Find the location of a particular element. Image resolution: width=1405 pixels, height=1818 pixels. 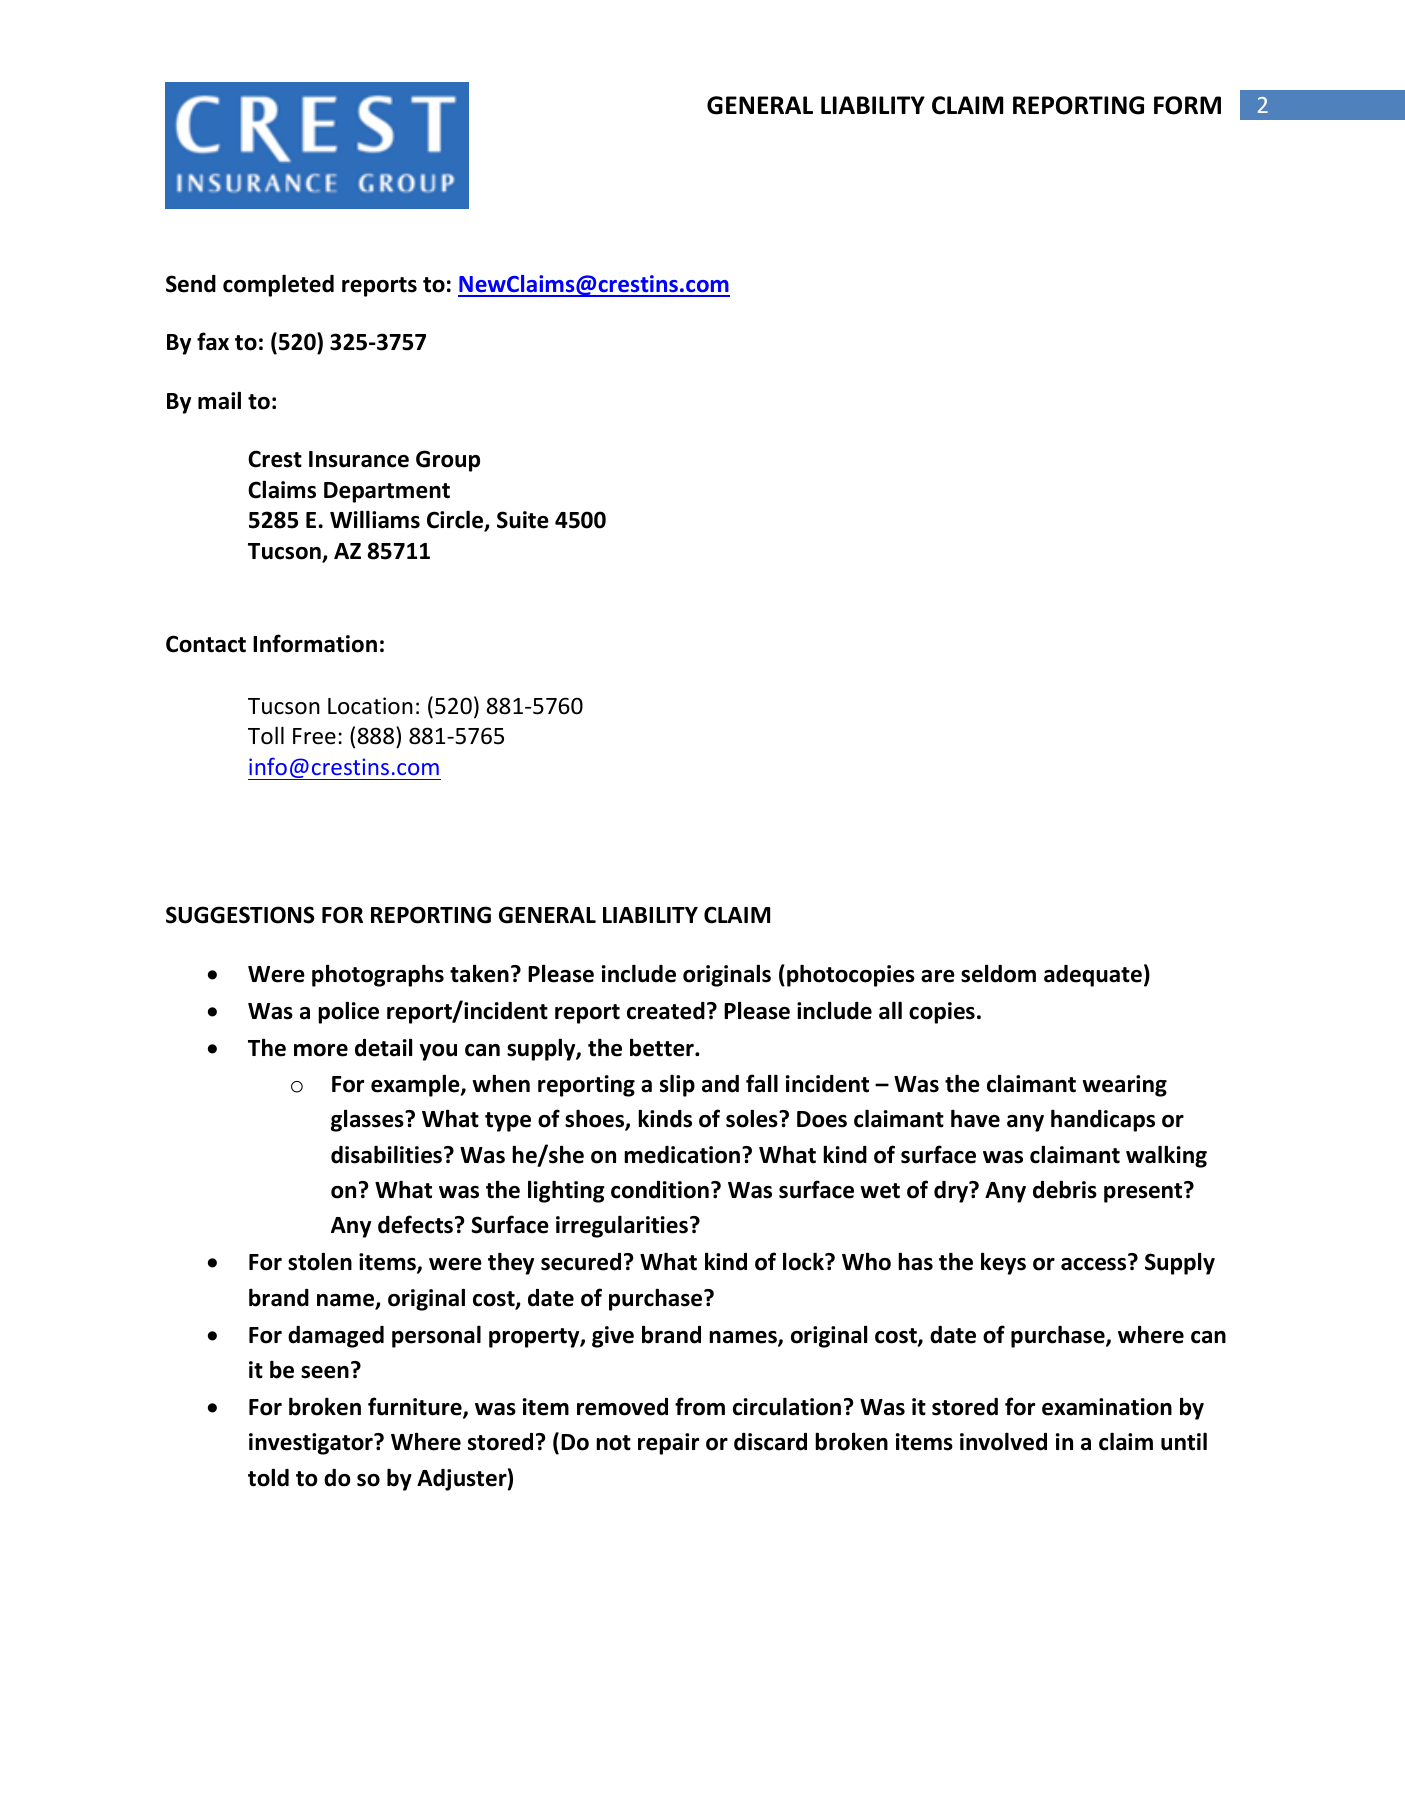

Williams is located at coordinates (375, 519).
